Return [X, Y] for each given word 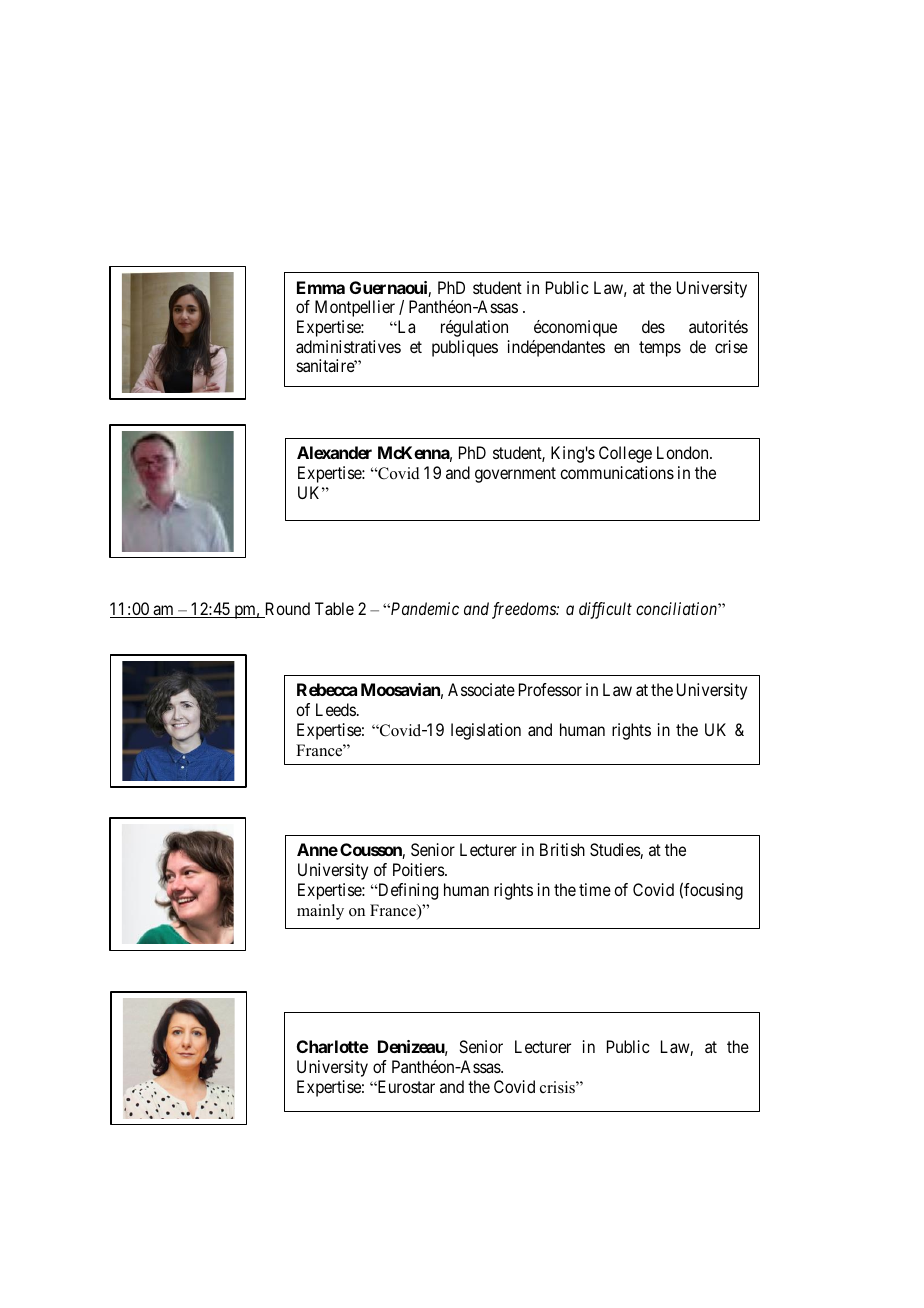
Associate [481, 689]
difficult [605, 610]
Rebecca [327, 689]
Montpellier [355, 308]
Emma [321, 287]
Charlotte [333, 1046]
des [653, 326]
